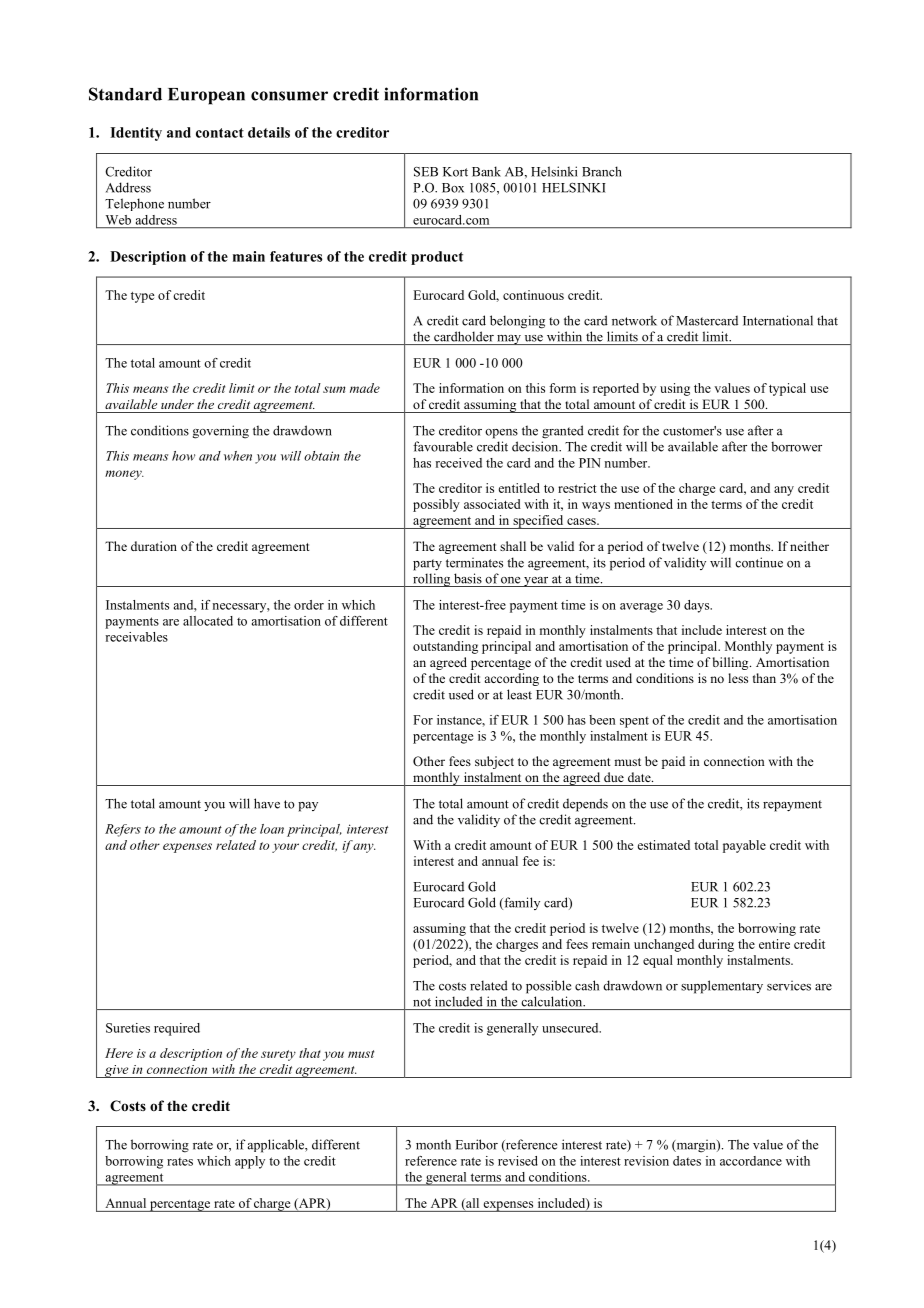 This document has width=924, height=1308. Describe the element at coordinates (220, 133) in the document. I see `contact` at that location.
